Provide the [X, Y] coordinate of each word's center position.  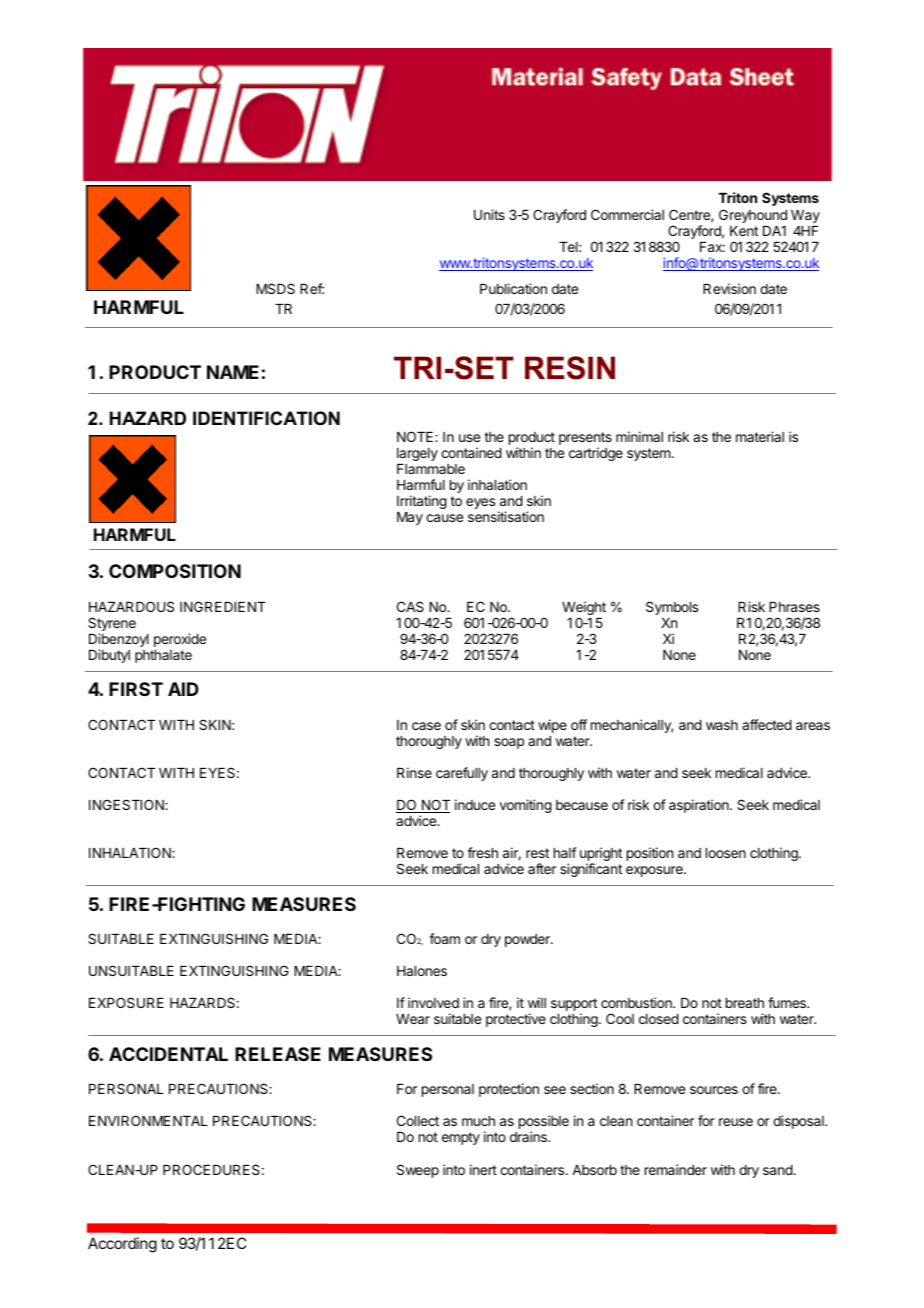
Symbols [672, 608]
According [122, 1245]
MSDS [275, 288]
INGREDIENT [223, 606]
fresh [482, 852]
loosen [726, 853]
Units [489, 214]
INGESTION [127, 804]
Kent [744, 231]
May [410, 518]
